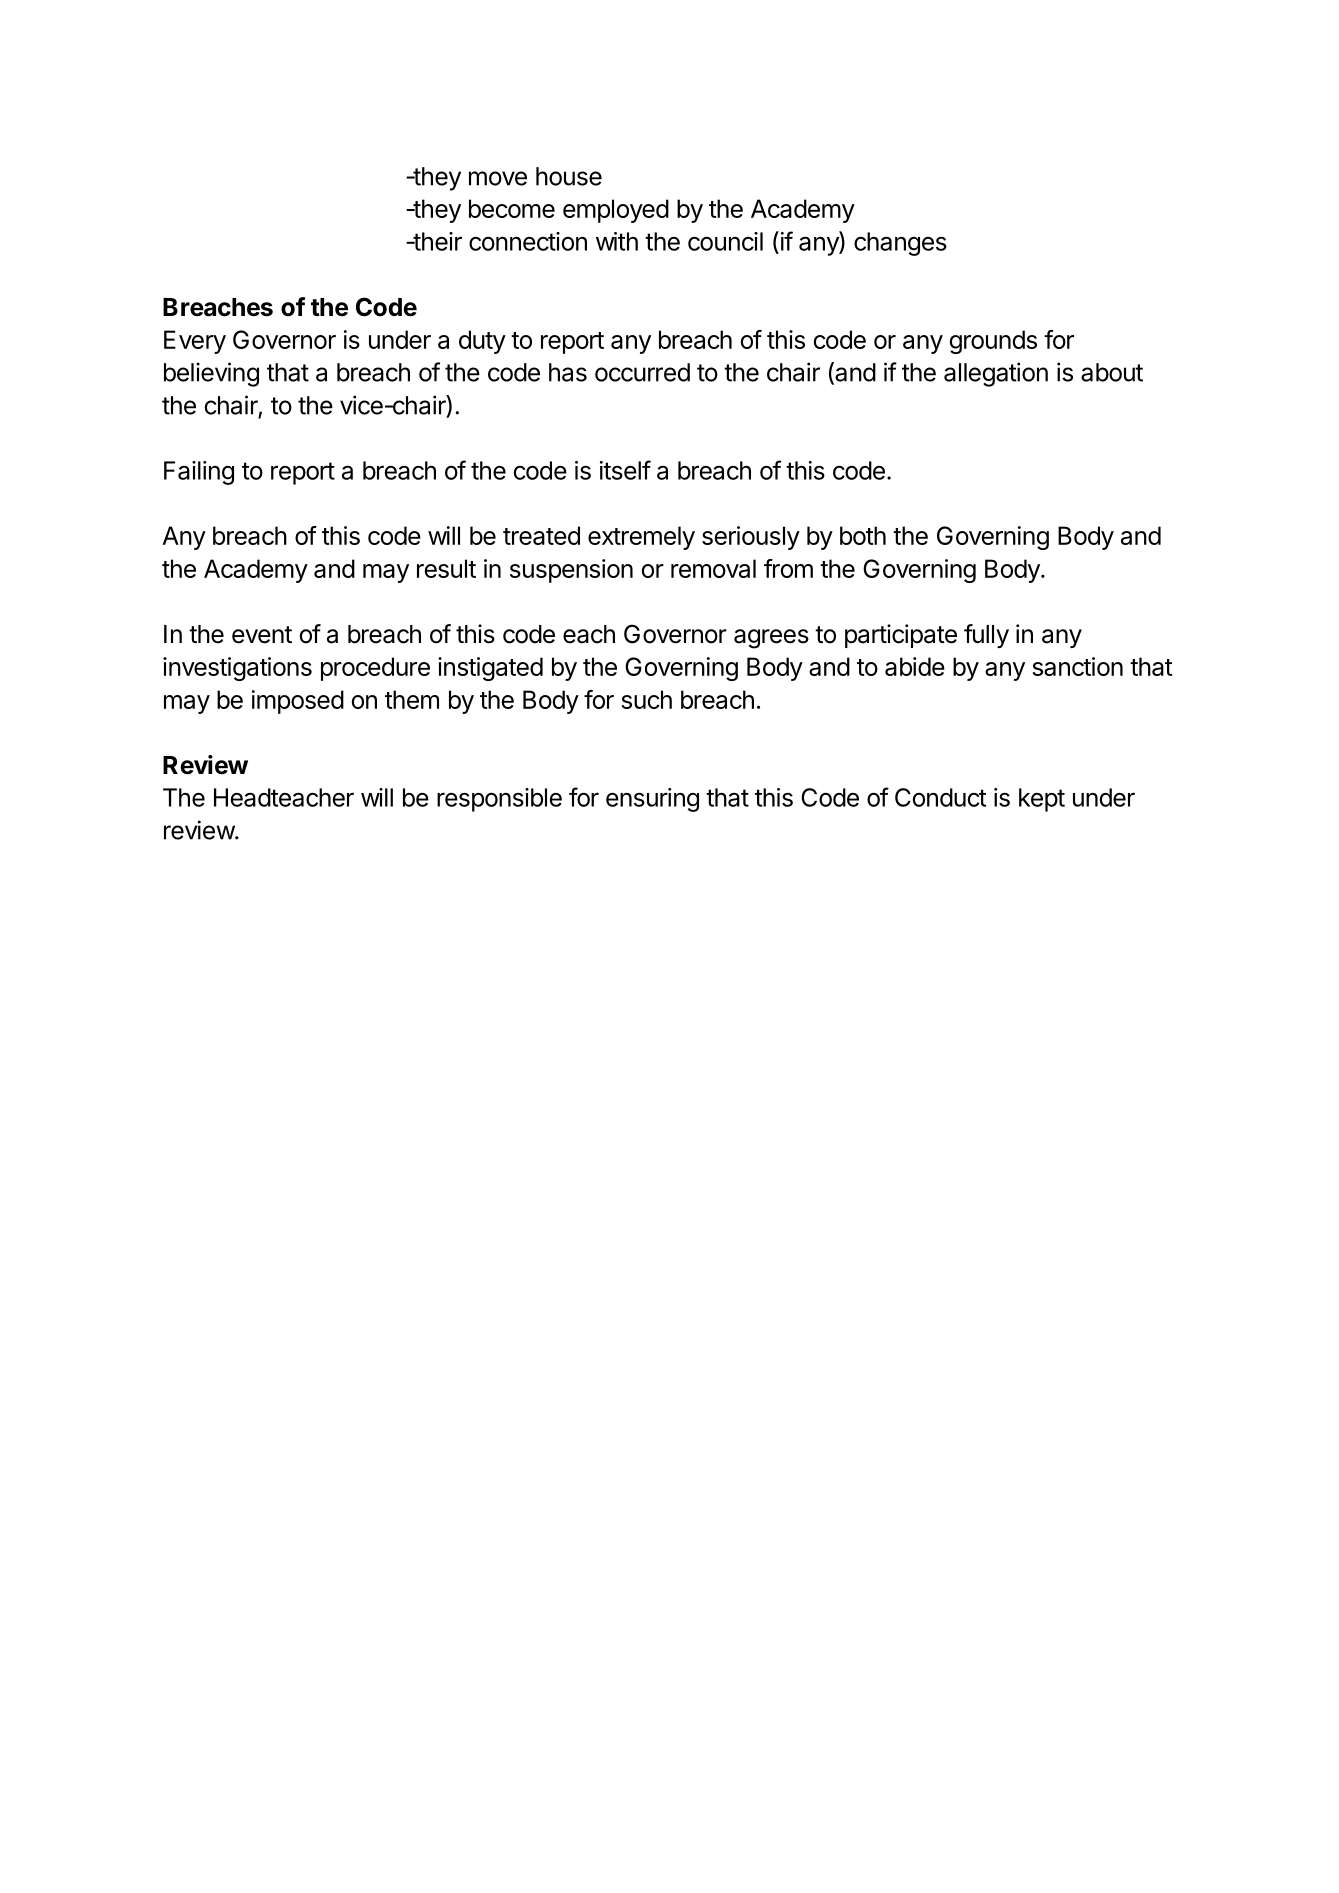  Describe the element at coordinates (652, 800) in the screenshot. I see `ensuring` at that location.
